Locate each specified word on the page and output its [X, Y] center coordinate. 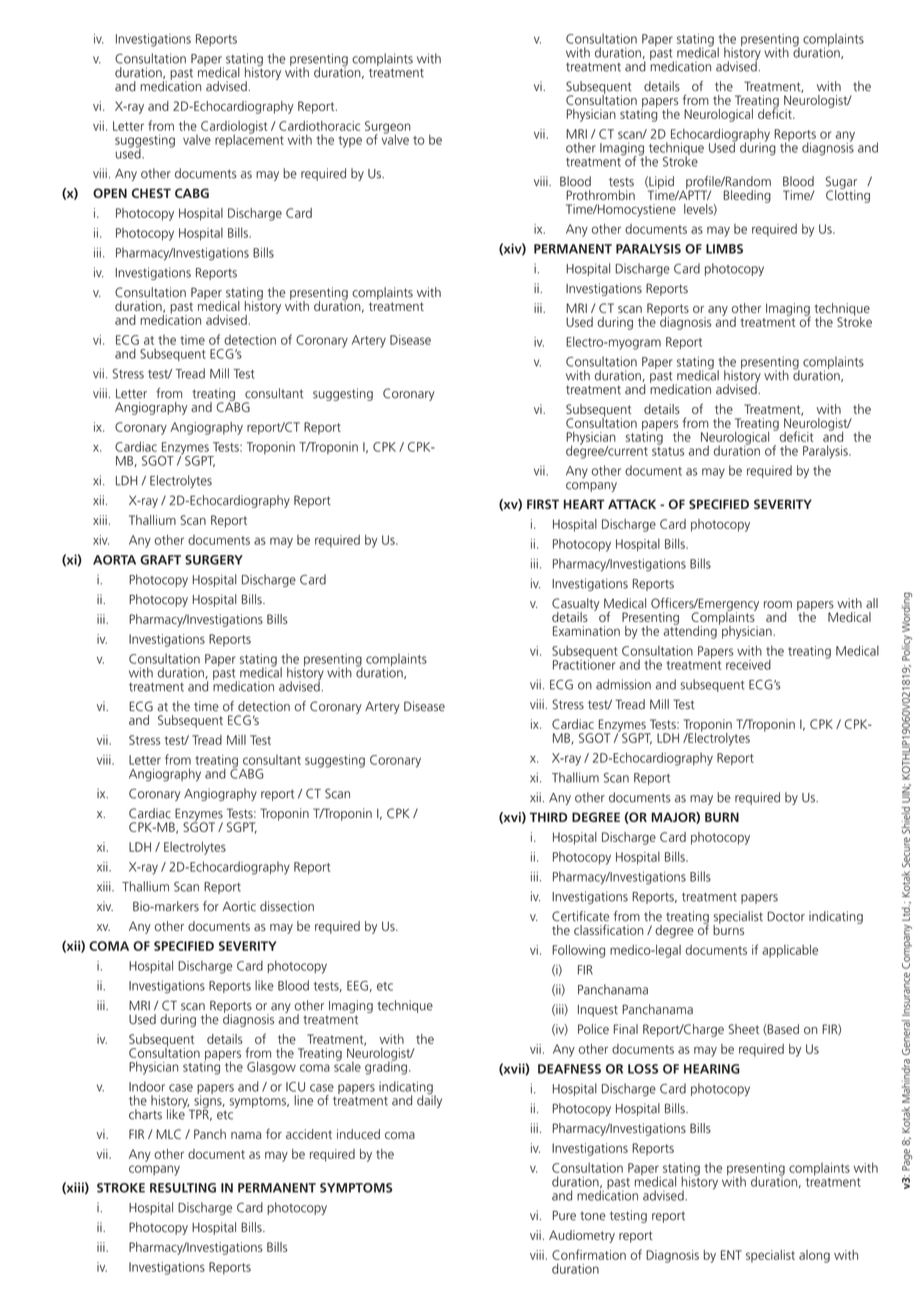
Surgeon [388, 128]
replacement [249, 139]
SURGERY [214, 560]
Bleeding [747, 196]
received [748, 664]
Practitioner [584, 663]
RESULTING [183, 1188]
